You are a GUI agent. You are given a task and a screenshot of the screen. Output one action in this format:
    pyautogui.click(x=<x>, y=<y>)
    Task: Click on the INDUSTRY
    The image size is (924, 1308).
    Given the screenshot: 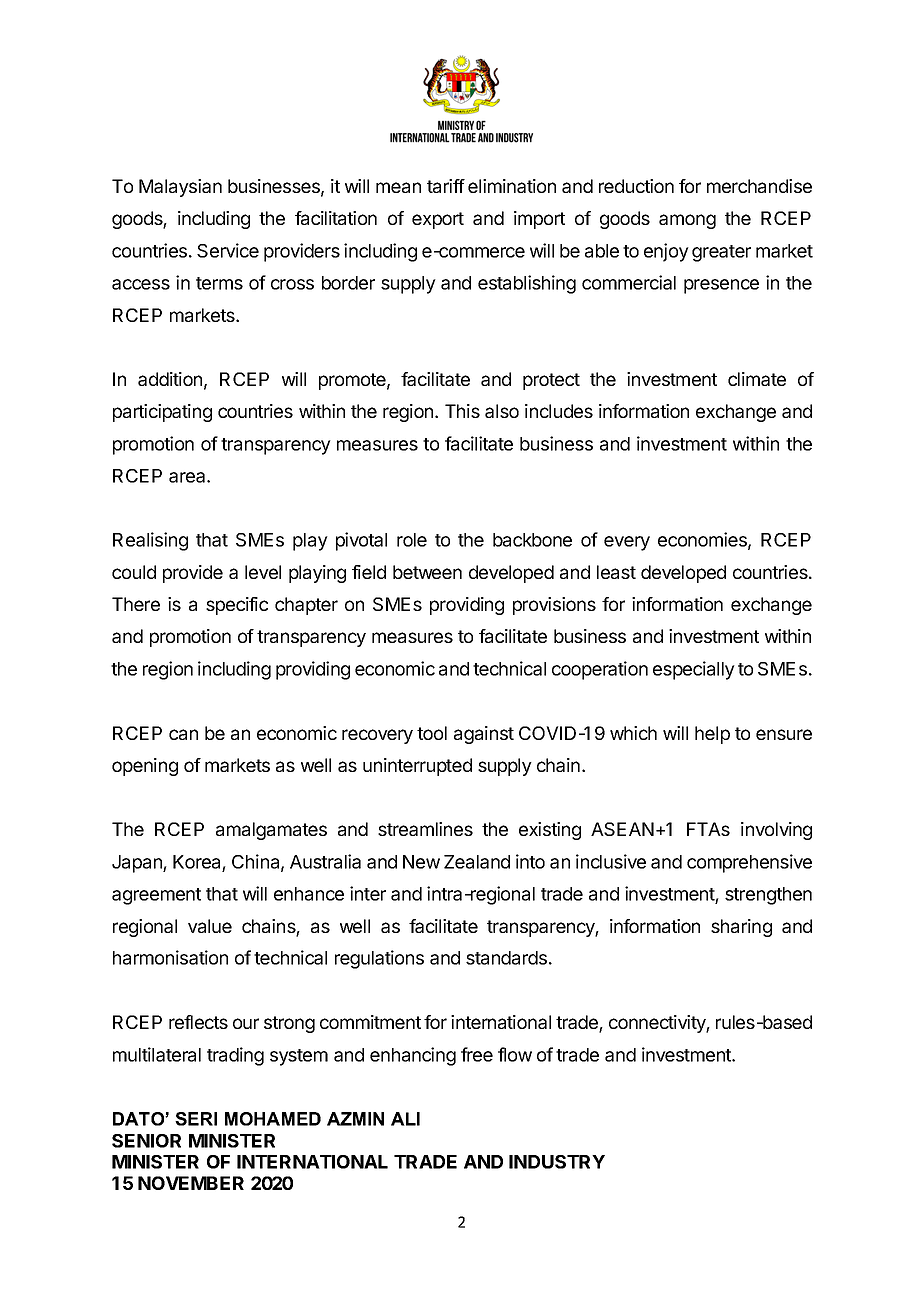 What is the action you would take?
    pyautogui.click(x=557, y=1162)
